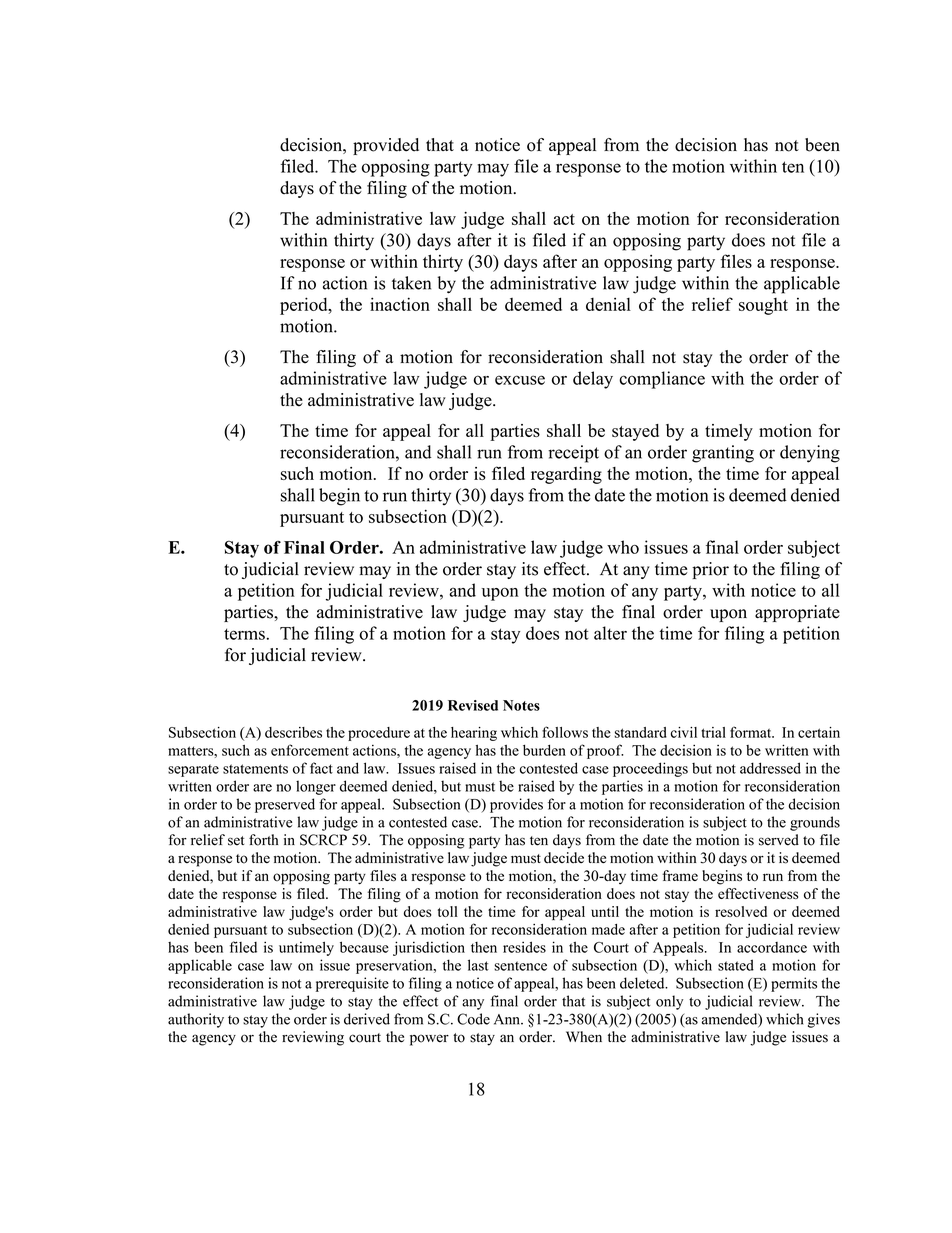  What do you see at coordinates (245, 634) in the screenshot?
I see `terms` at bounding box center [245, 634].
